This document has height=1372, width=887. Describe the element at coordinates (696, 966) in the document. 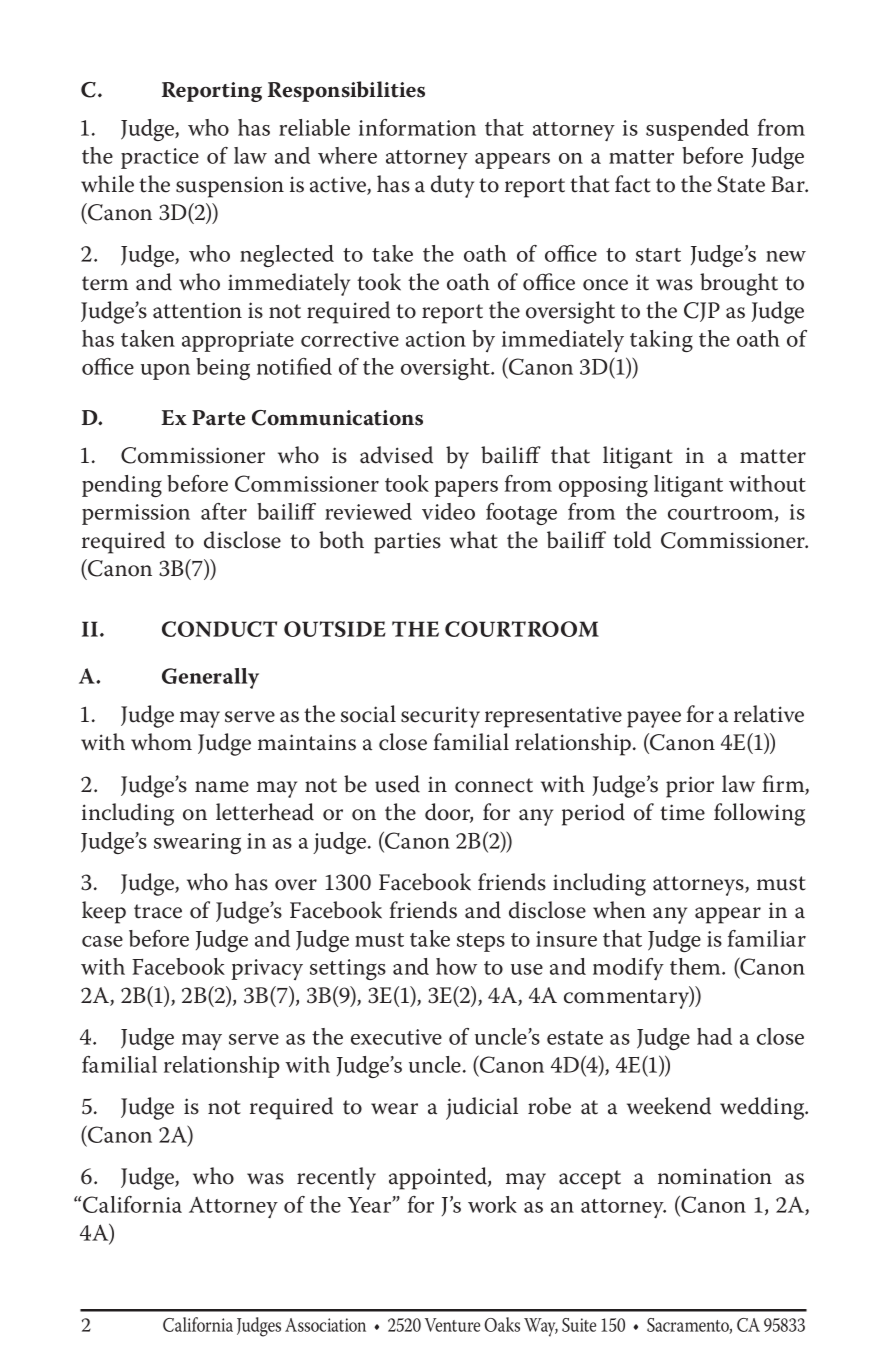

I see `them` at that location.
